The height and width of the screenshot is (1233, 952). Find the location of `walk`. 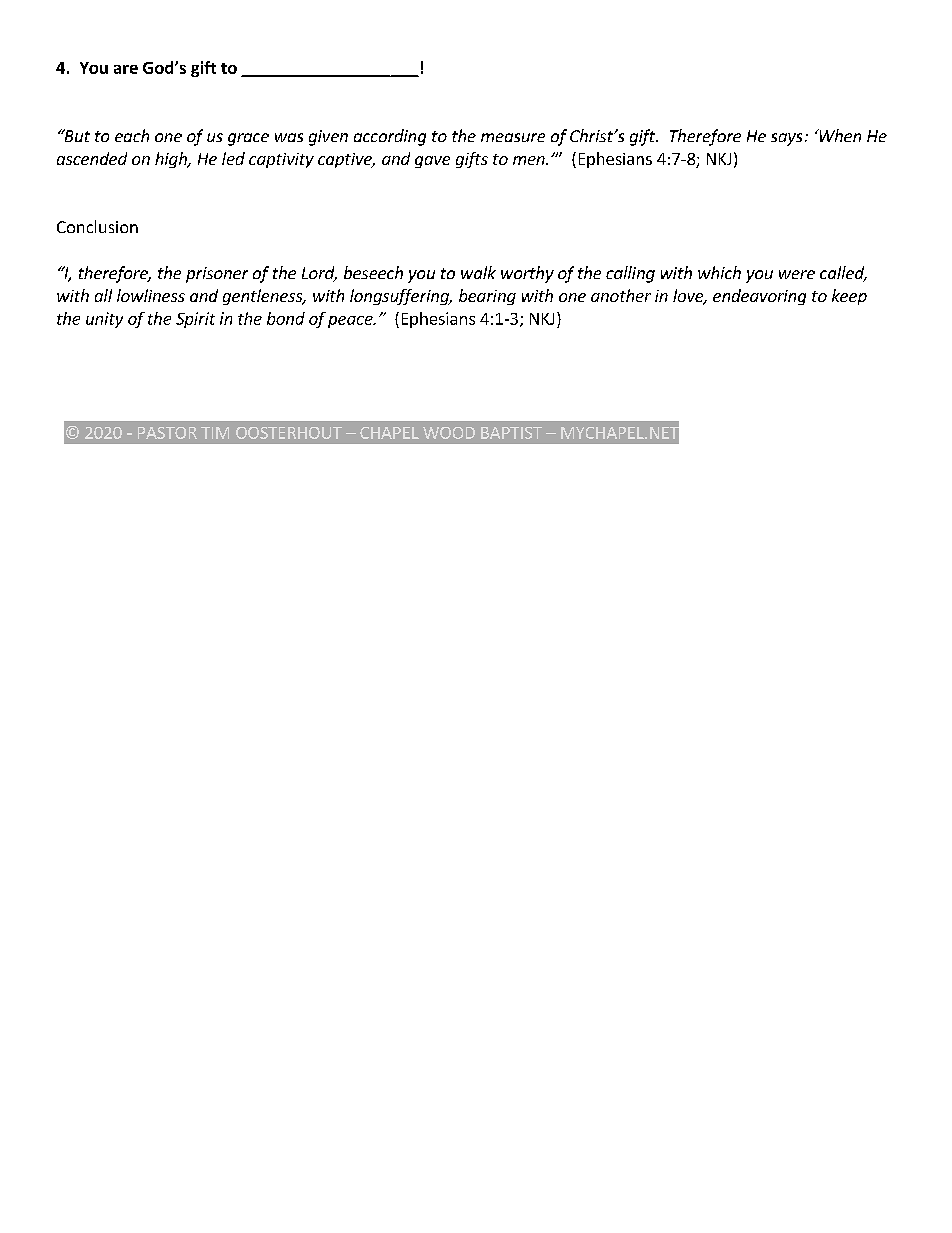

walk is located at coordinates (478, 272).
